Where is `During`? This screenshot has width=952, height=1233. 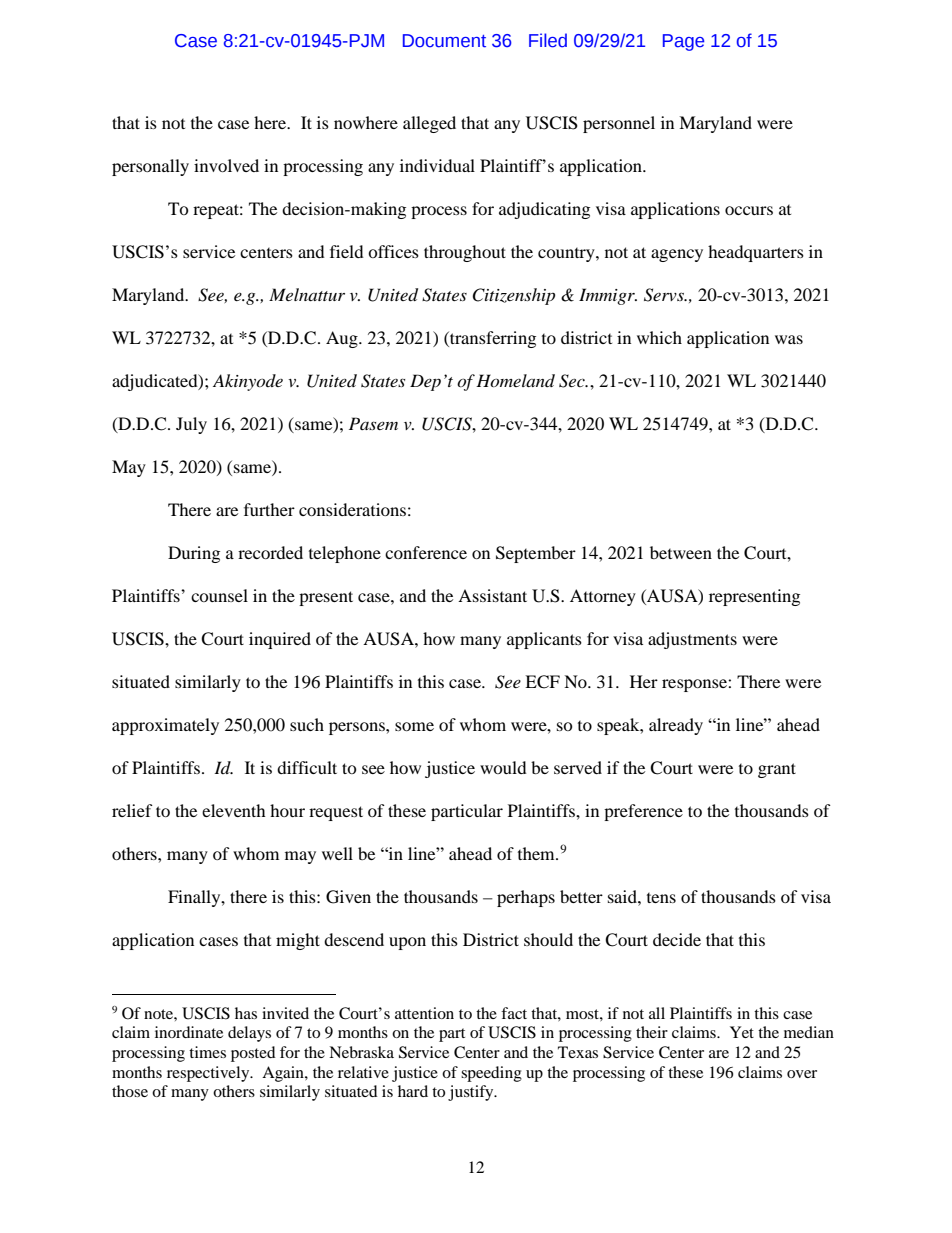 During is located at coordinates (194, 554).
